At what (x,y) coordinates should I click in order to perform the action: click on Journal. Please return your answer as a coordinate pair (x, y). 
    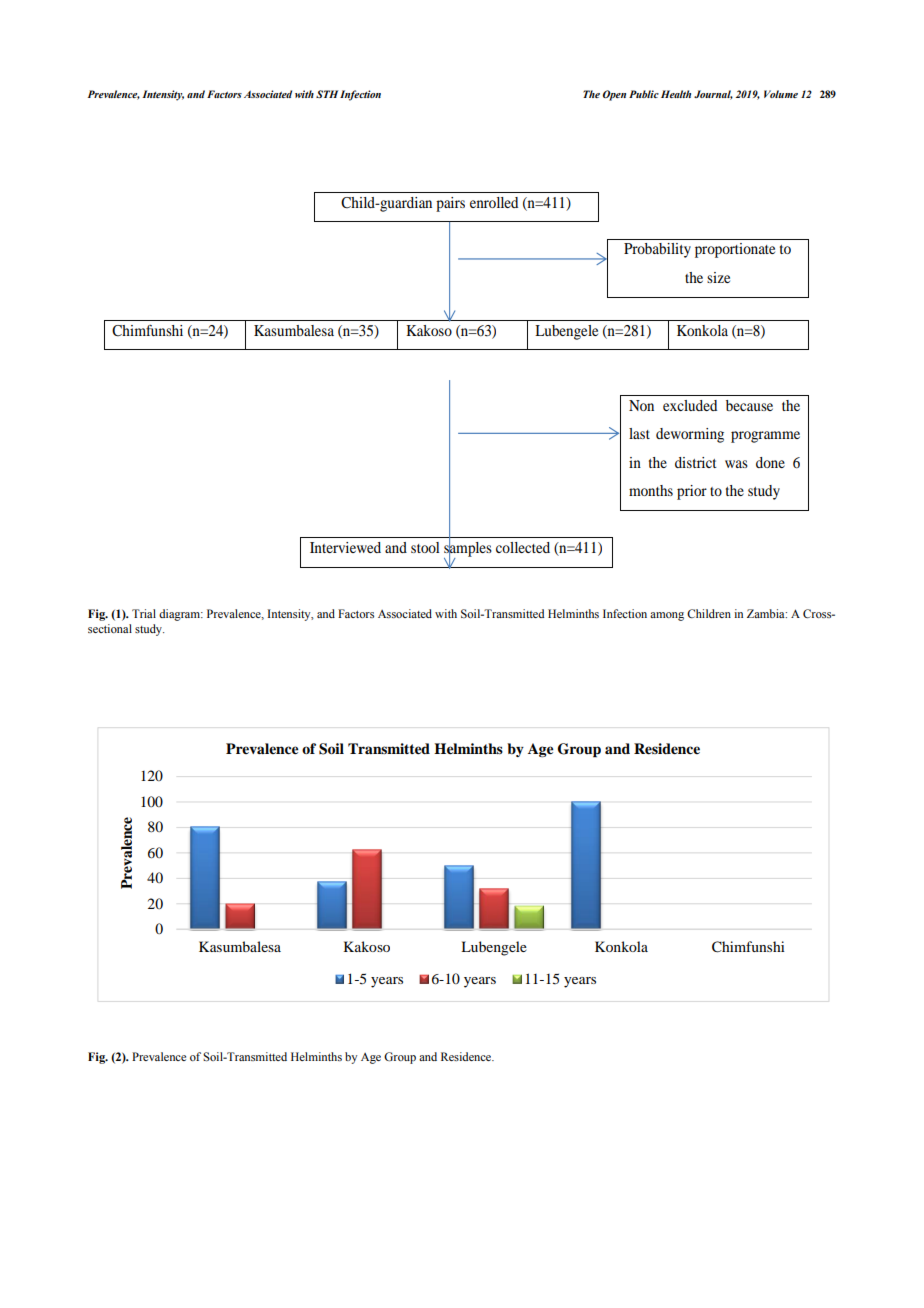
    Looking at the image, I should click on (713, 95).
